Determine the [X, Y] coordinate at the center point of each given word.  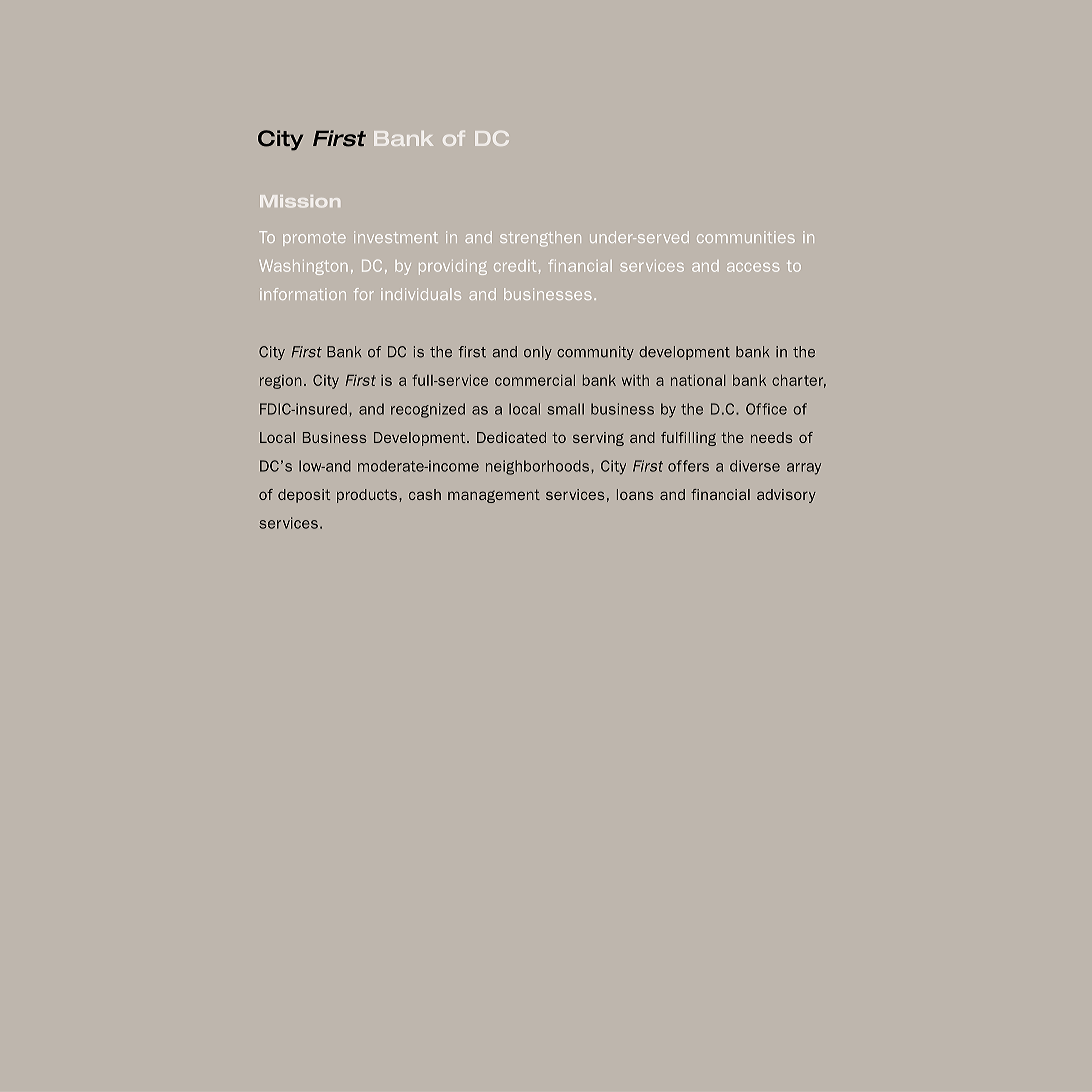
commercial [535, 380]
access [753, 267]
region [281, 382]
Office [766, 409]
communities [746, 237]
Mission [300, 201]
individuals [421, 294]
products [368, 496]
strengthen [540, 239]
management [494, 496]
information [303, 294]
